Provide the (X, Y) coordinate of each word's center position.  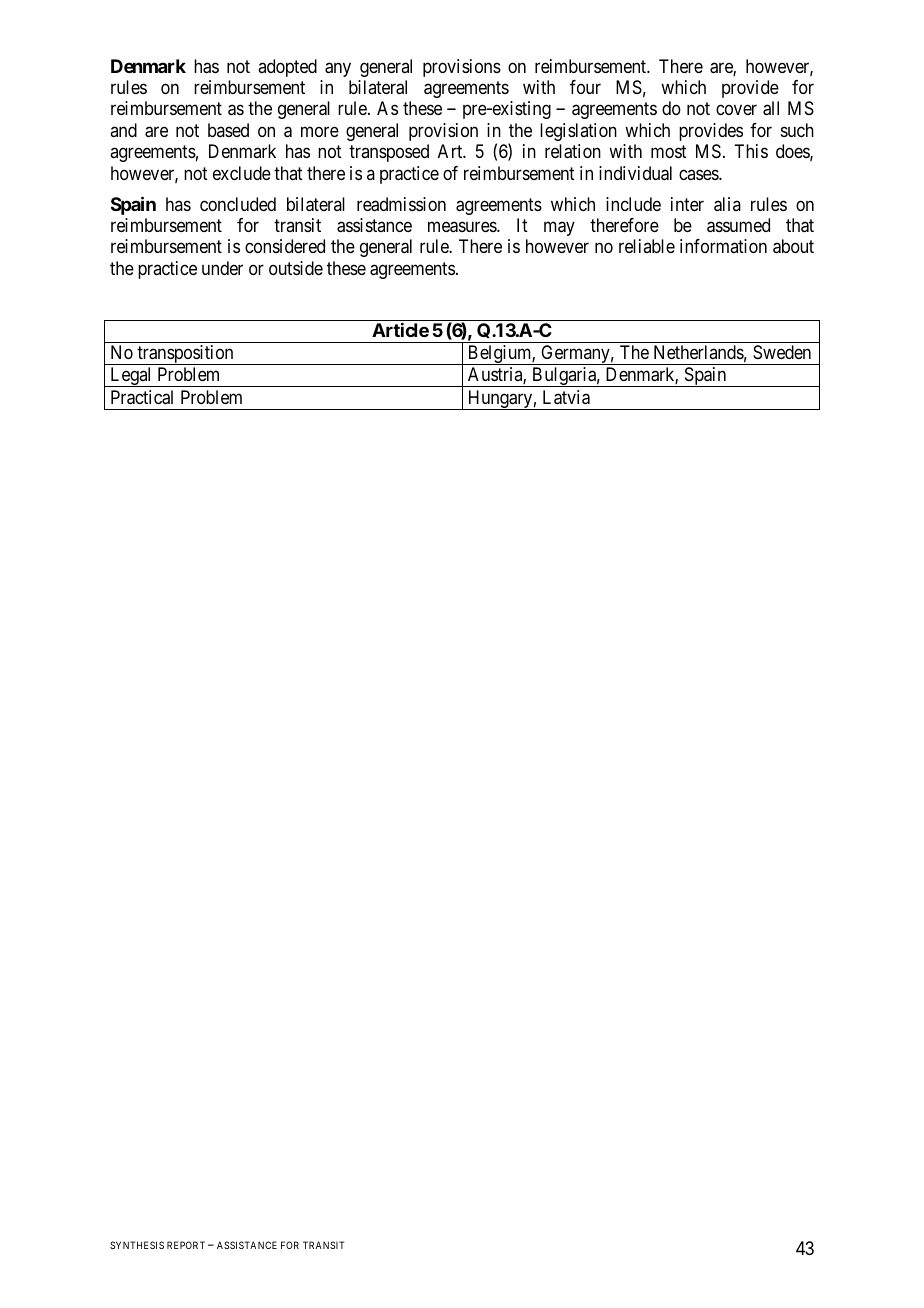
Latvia (566, 397)
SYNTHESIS (137, 1245)
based (228, 130)
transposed (389, 153)
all (771, 108)
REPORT (186, 1245)
